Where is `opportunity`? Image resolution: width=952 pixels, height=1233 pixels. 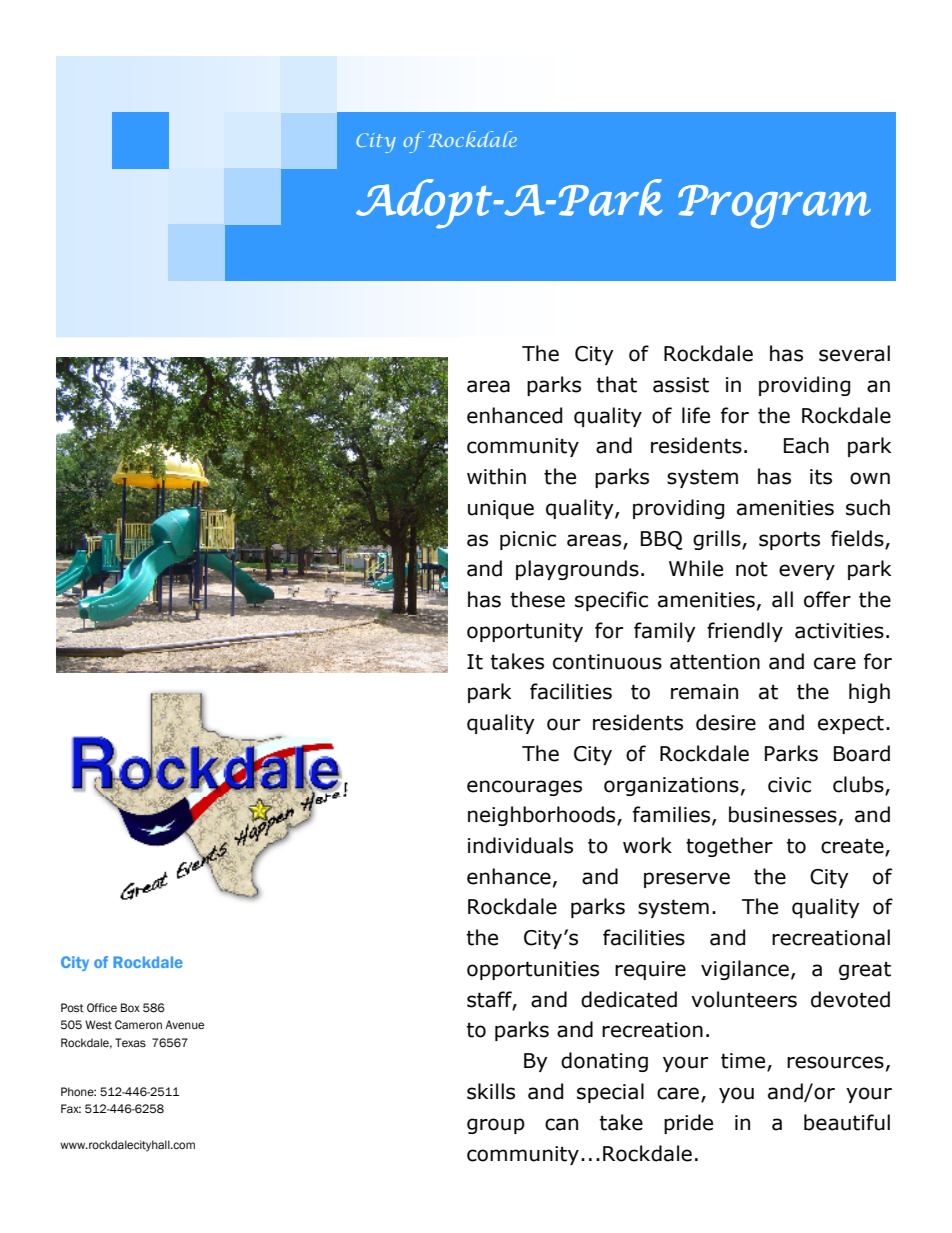 opportunity is located at coordinates (525, 632).
